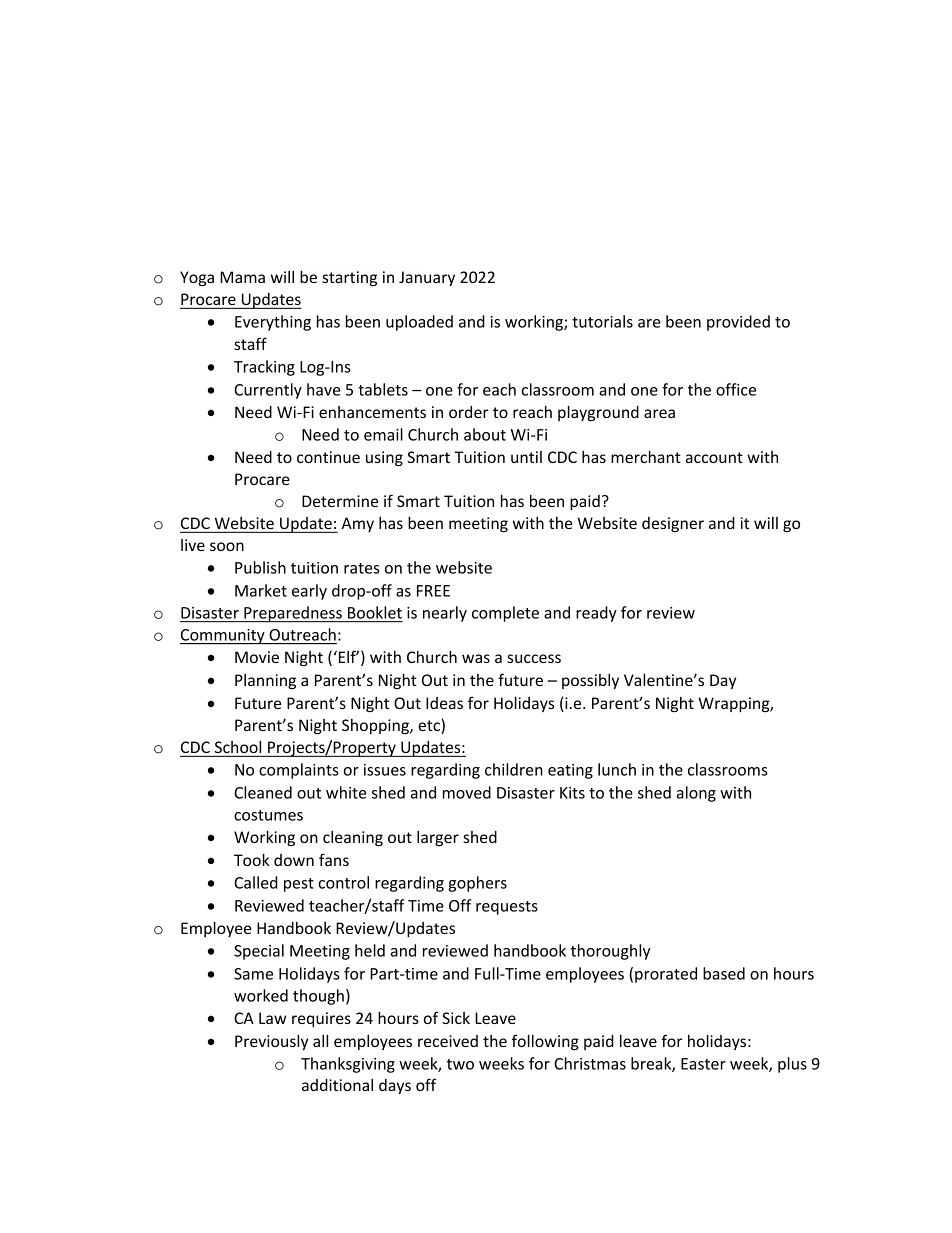  What do you see at coordinates (427, 278) in the page?
I see `January` at bounding box center [427, 278].
